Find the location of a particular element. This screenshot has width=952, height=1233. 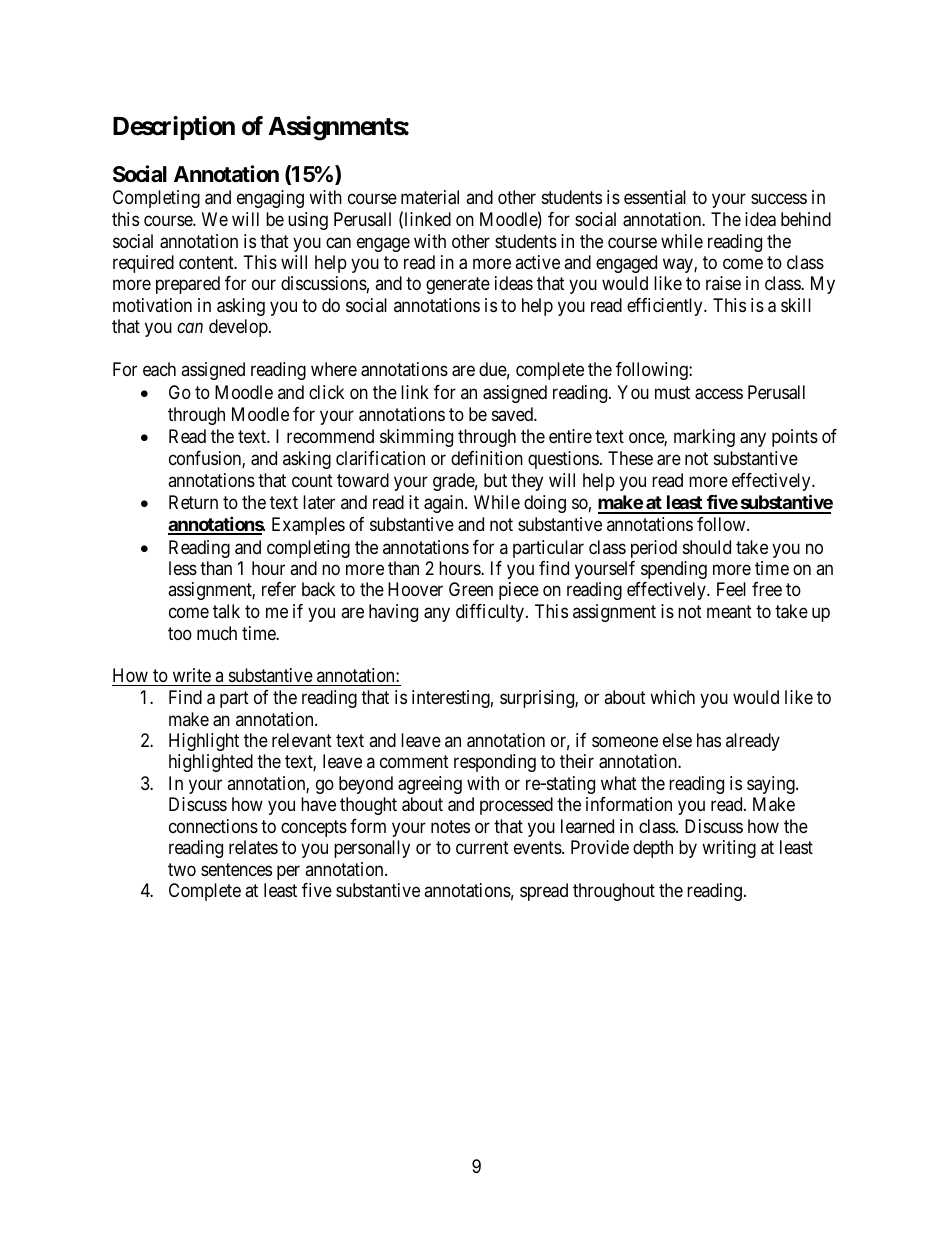

writing is located at coordinates (729, 849).
